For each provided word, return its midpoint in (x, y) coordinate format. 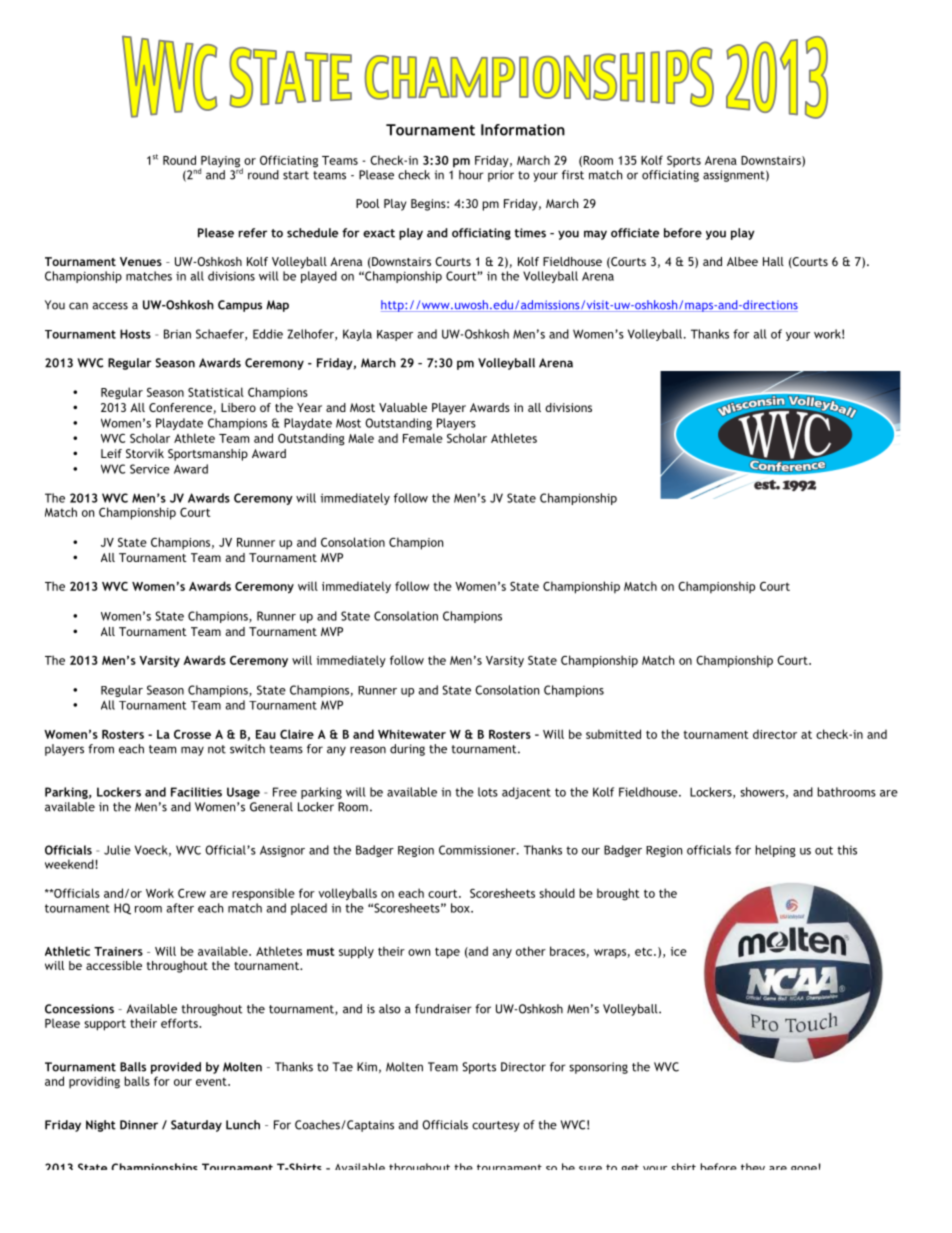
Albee (742, 261)
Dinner (139, 1125)
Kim (367, 1067)
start (296, 175)
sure (590, 1168)
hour (471, 175)
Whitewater (412, 734)
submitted (613, 734)
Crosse (192, 734)
